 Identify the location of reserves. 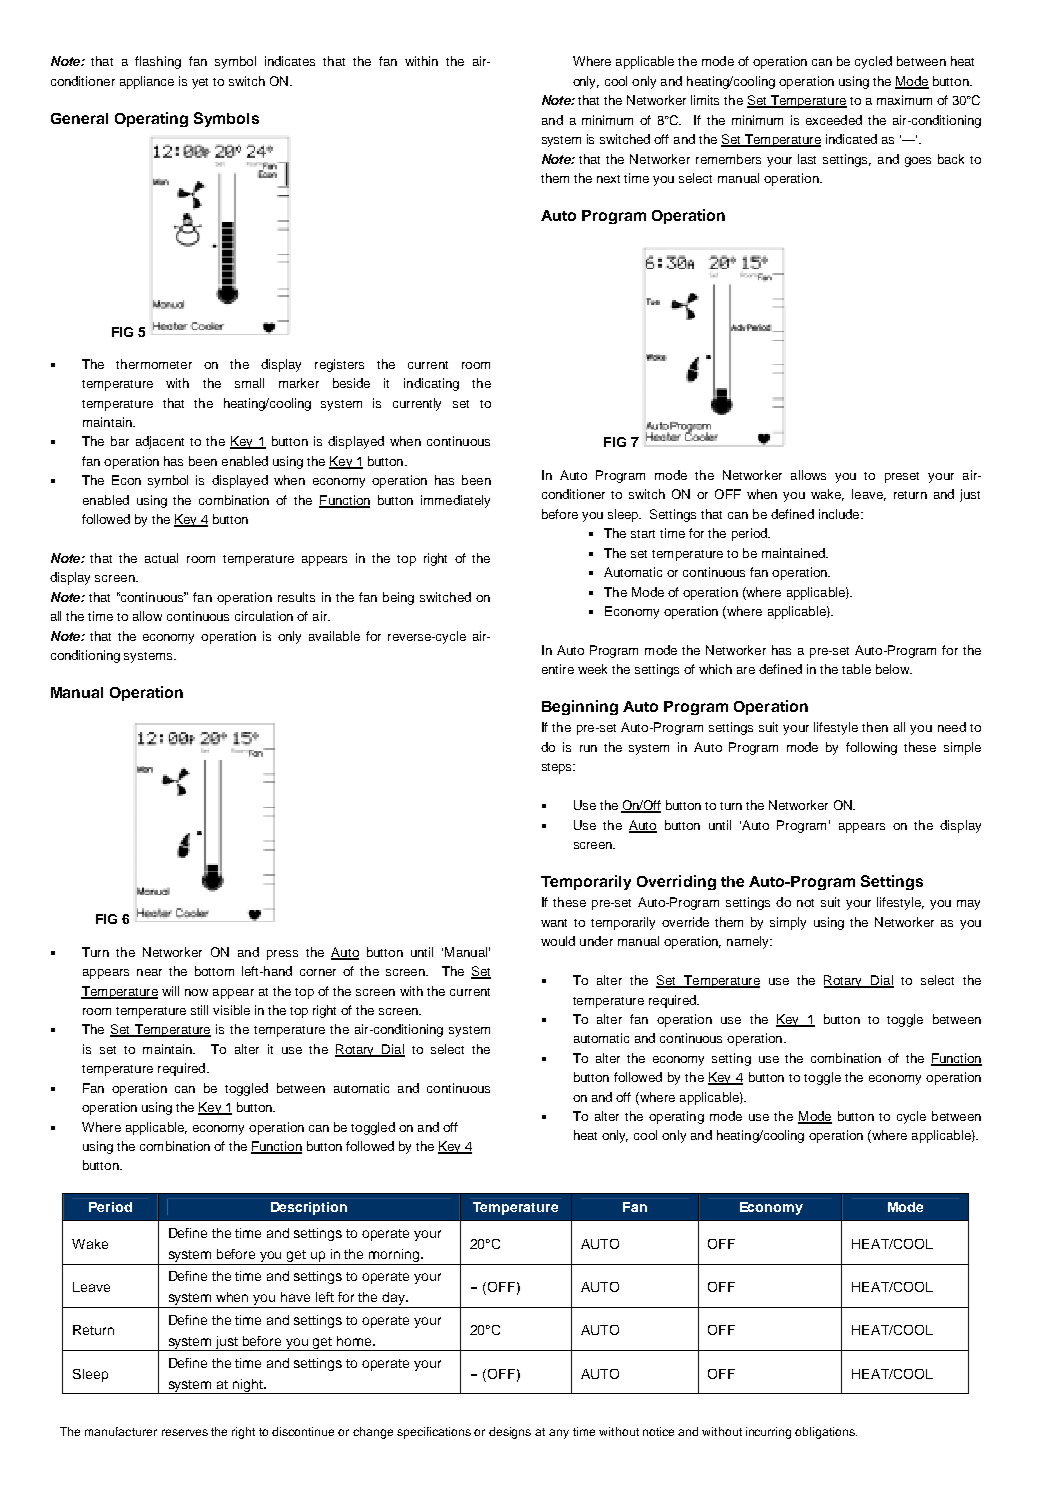
(185, 1432).
